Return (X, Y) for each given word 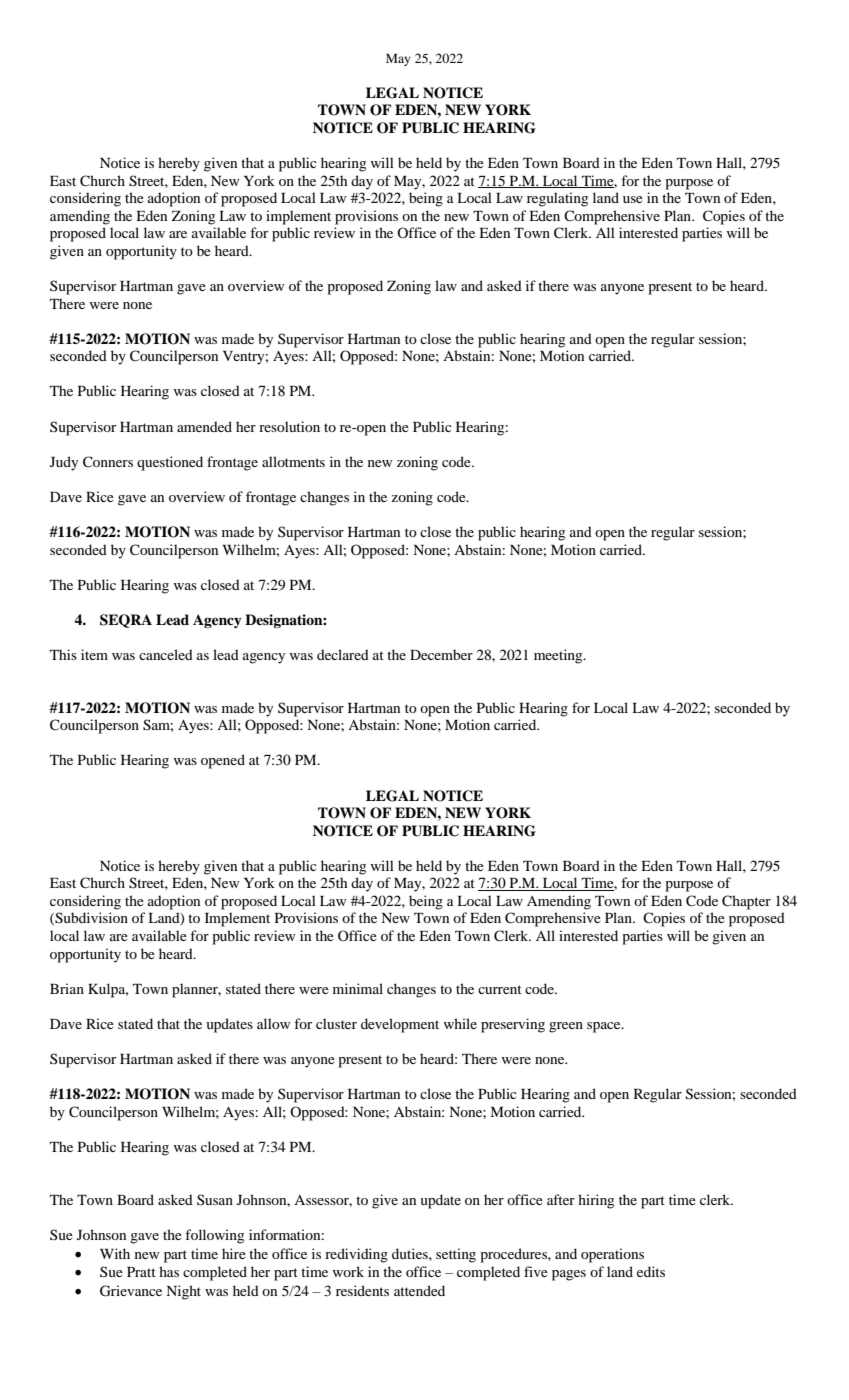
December (441, 654)
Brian (67, 988)
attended (419, 1290)
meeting (559, 656)
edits (651, 1271)
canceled (166, 654)
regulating (557, 199)
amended (204, 426)
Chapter (746, 902)
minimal (358, 988)
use (633, 199)
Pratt (141, 1272)
